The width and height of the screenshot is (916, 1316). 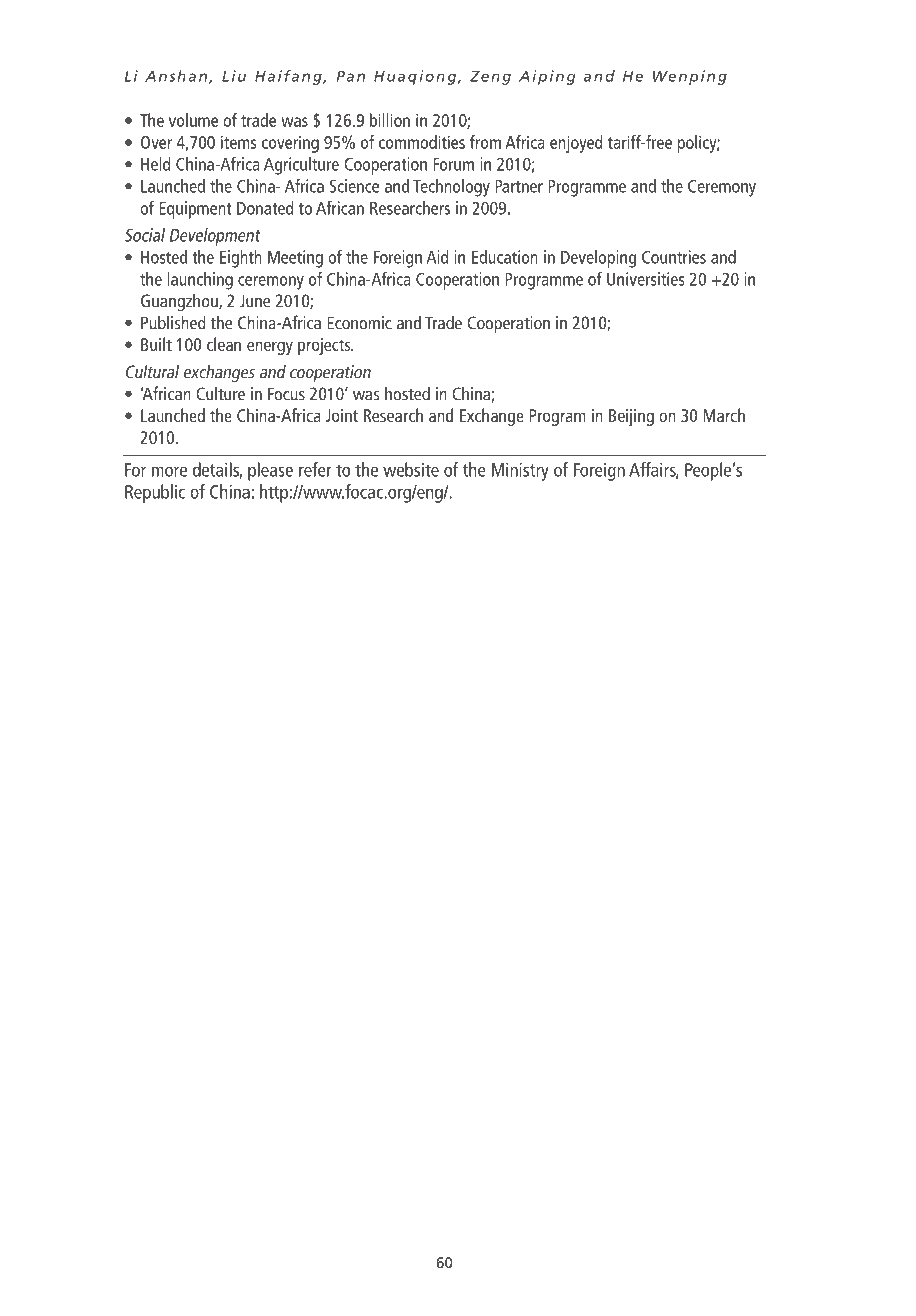 I want to click on Liu, so click(x=234, y=76).
